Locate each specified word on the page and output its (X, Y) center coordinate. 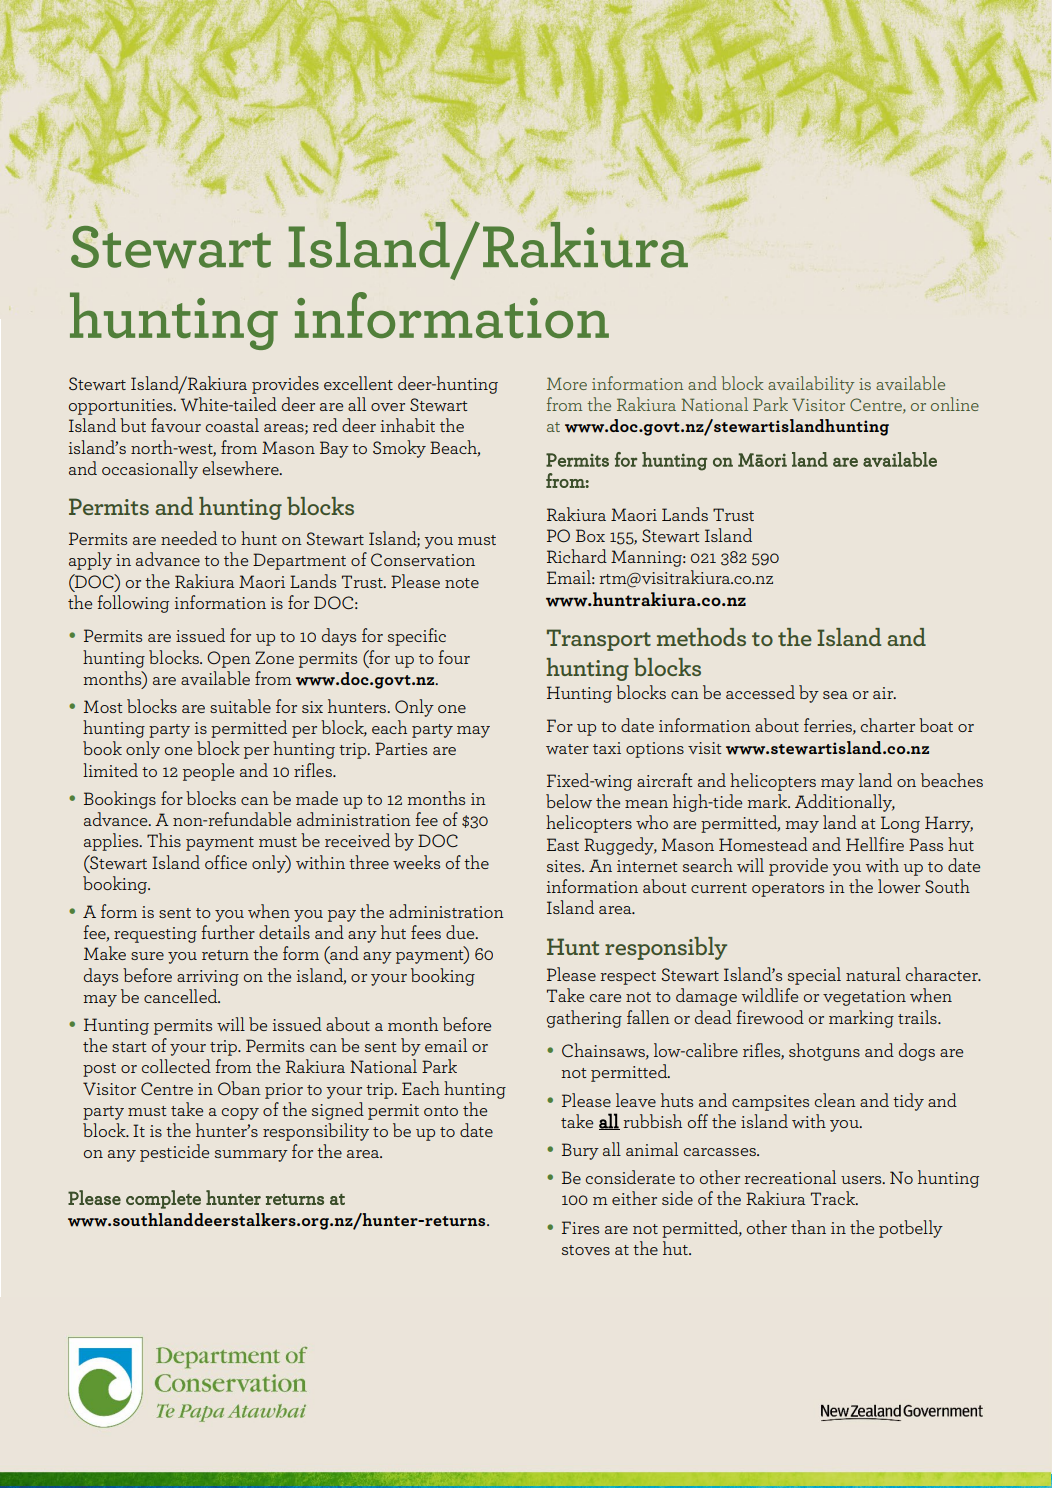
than (808, 1227)
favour (176, 425)
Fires (580, 1227)
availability (811, 385)
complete (163, 1199)
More (567, 383)
